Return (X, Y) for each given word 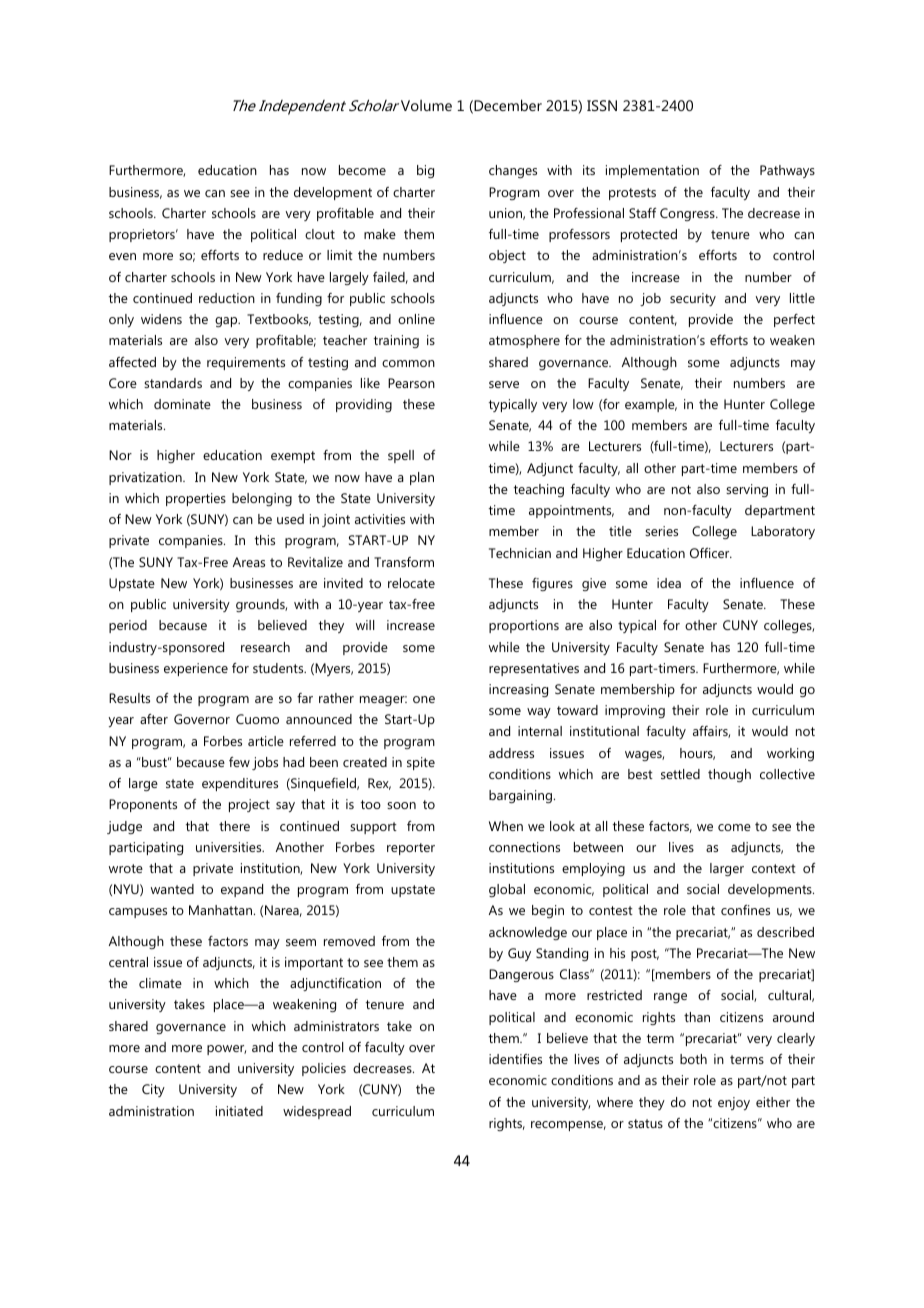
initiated (239, 1111)
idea (669, 583)
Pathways (787, 171)
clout (320, 234)
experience (196, 669)
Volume (426, 105)
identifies (515, 1059)
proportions (524, 626)
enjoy (734, 1103)
